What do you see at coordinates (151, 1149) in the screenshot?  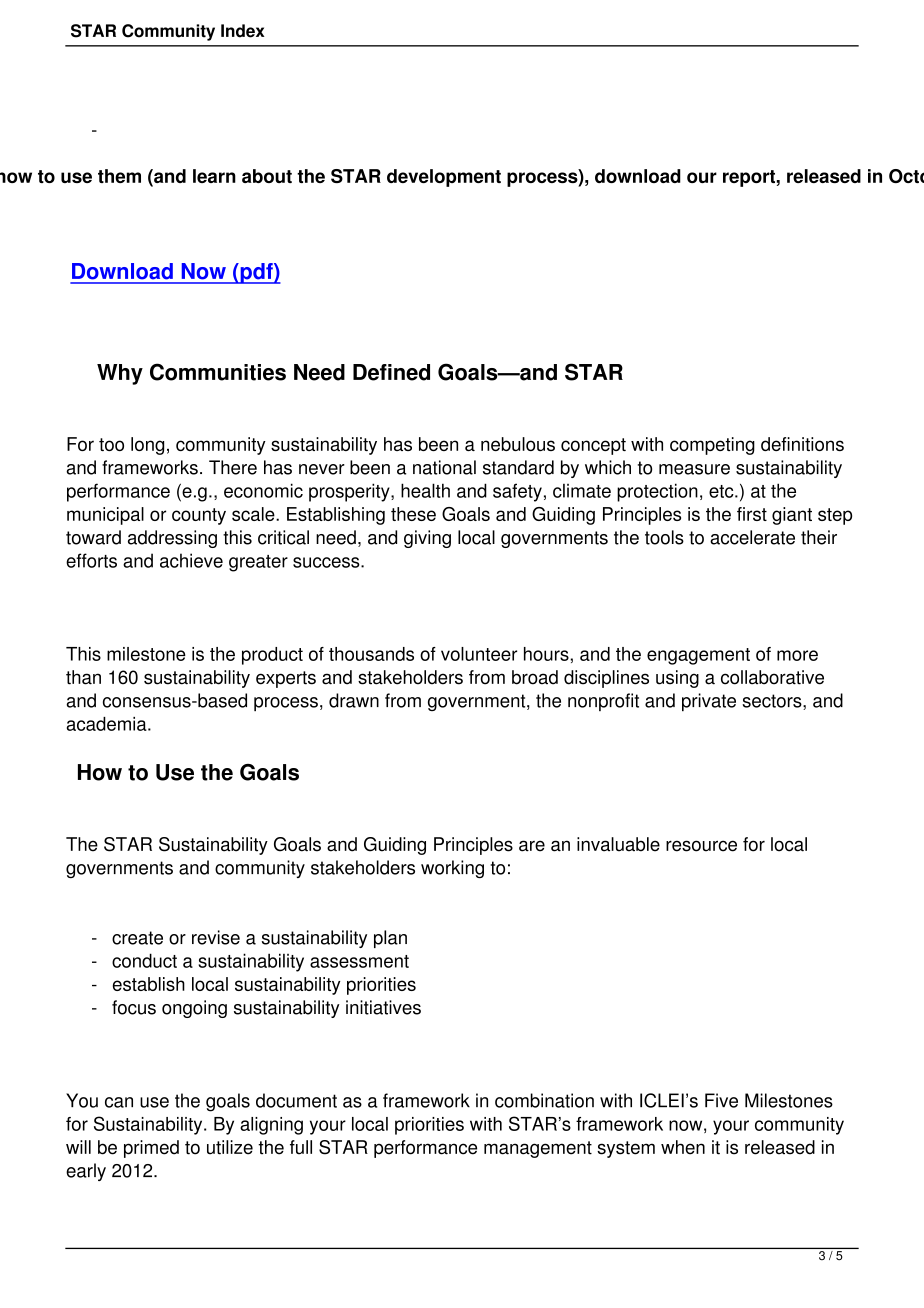 I see `primed` at bounding box center [151, 1149].
